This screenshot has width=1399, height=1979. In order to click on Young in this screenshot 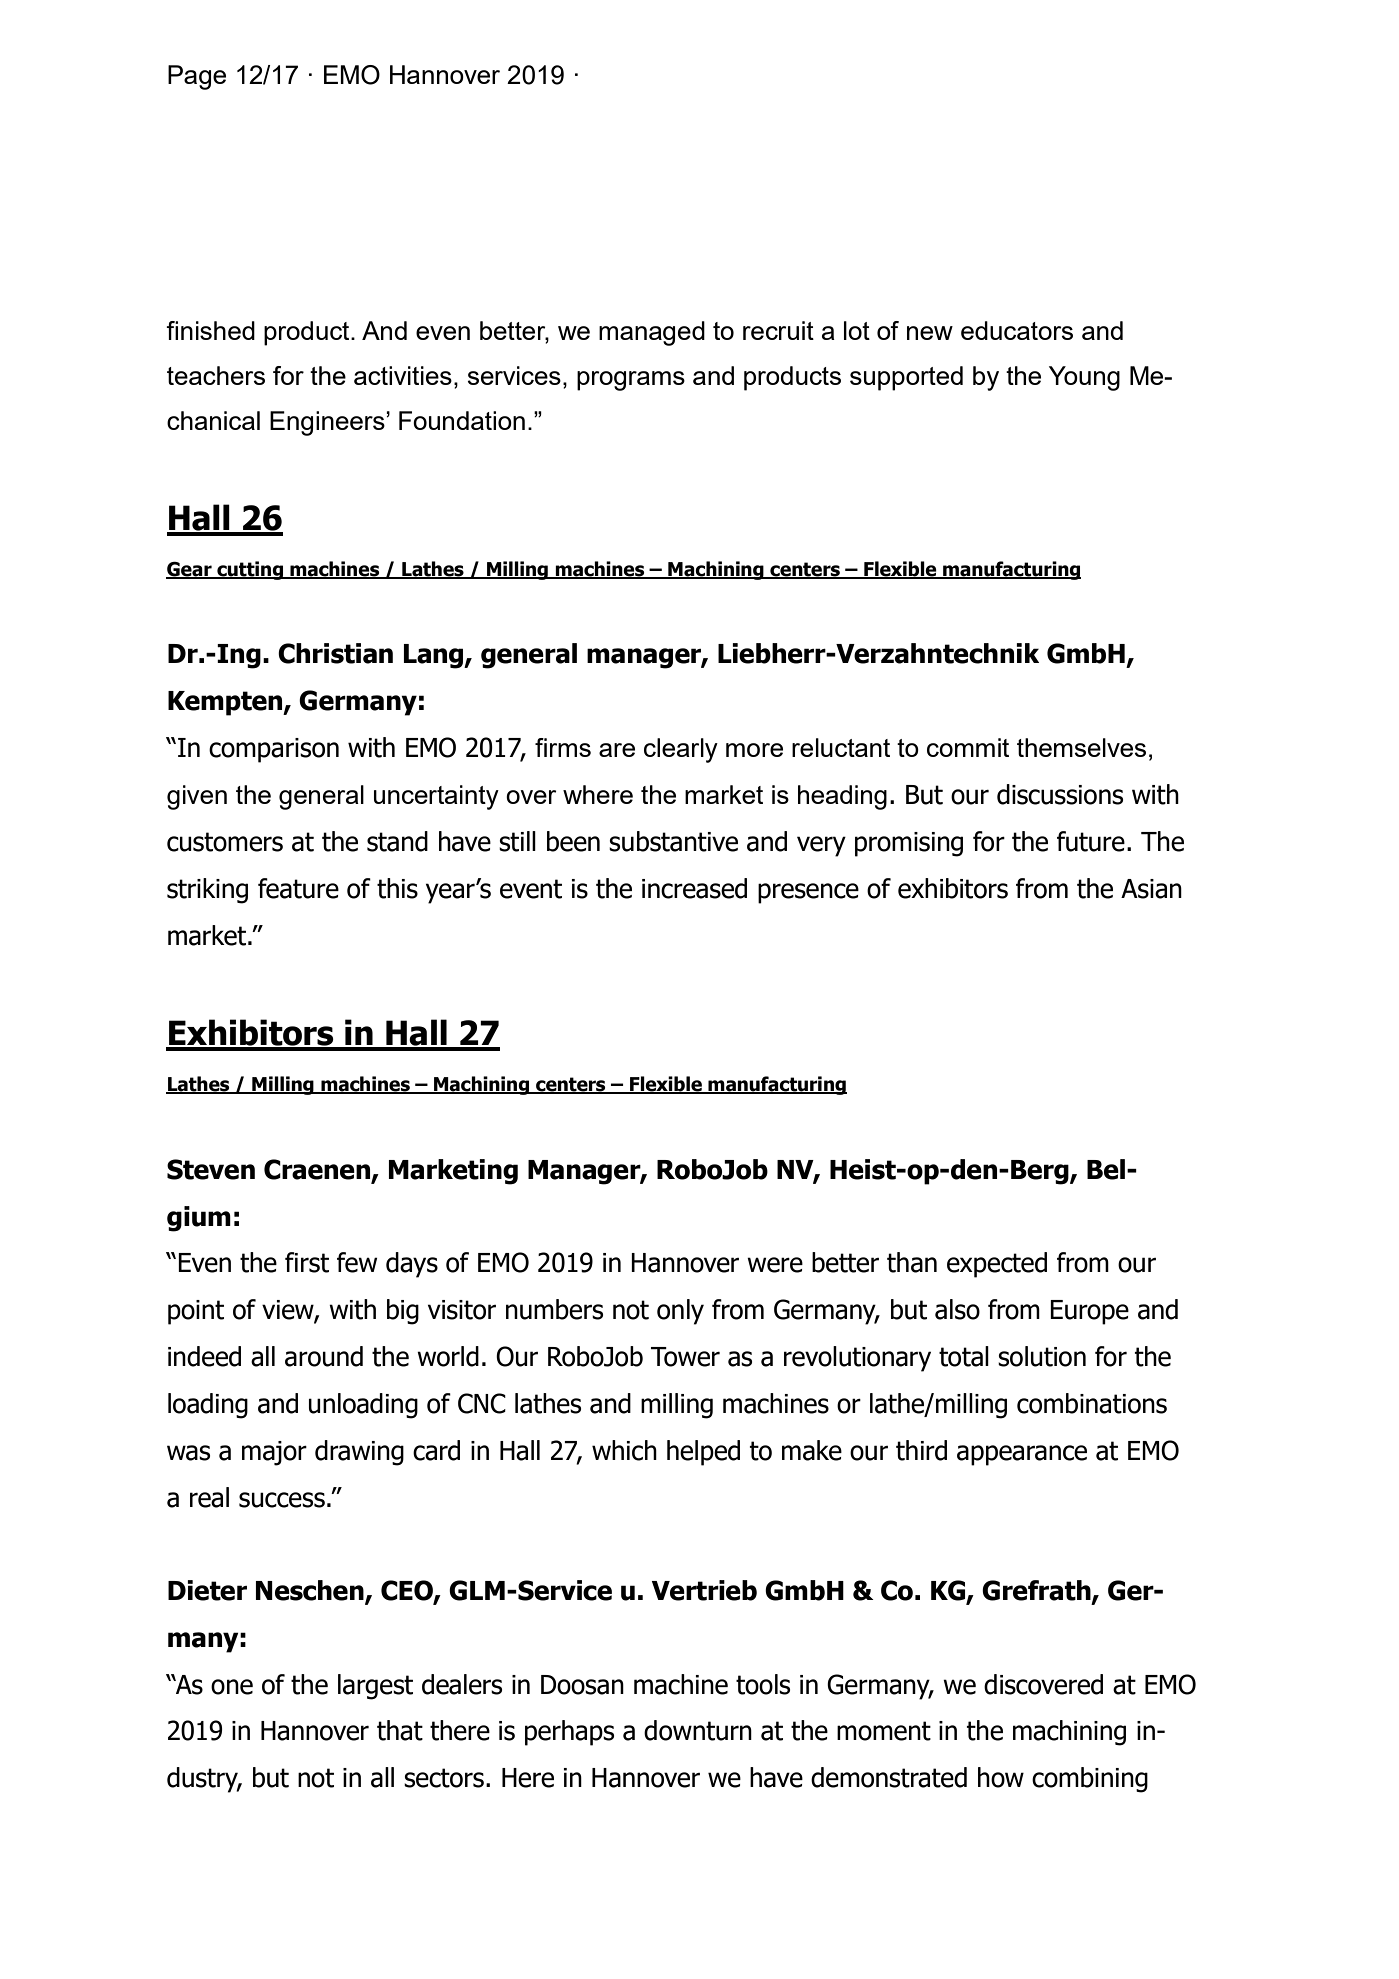, I will do `click(1084, 378)`.
